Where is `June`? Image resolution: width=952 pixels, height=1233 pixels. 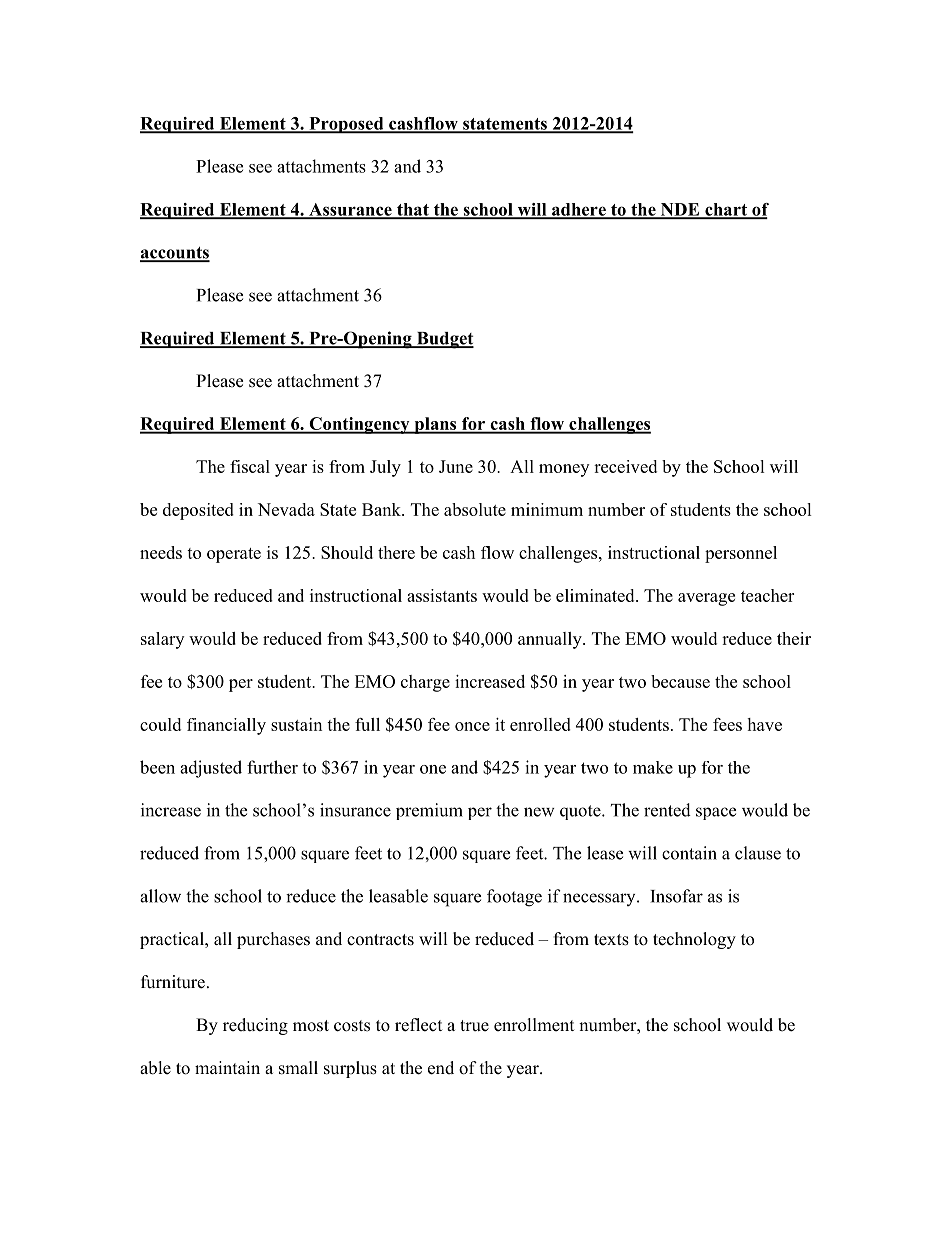
June is located at coordinates (456, 466).
